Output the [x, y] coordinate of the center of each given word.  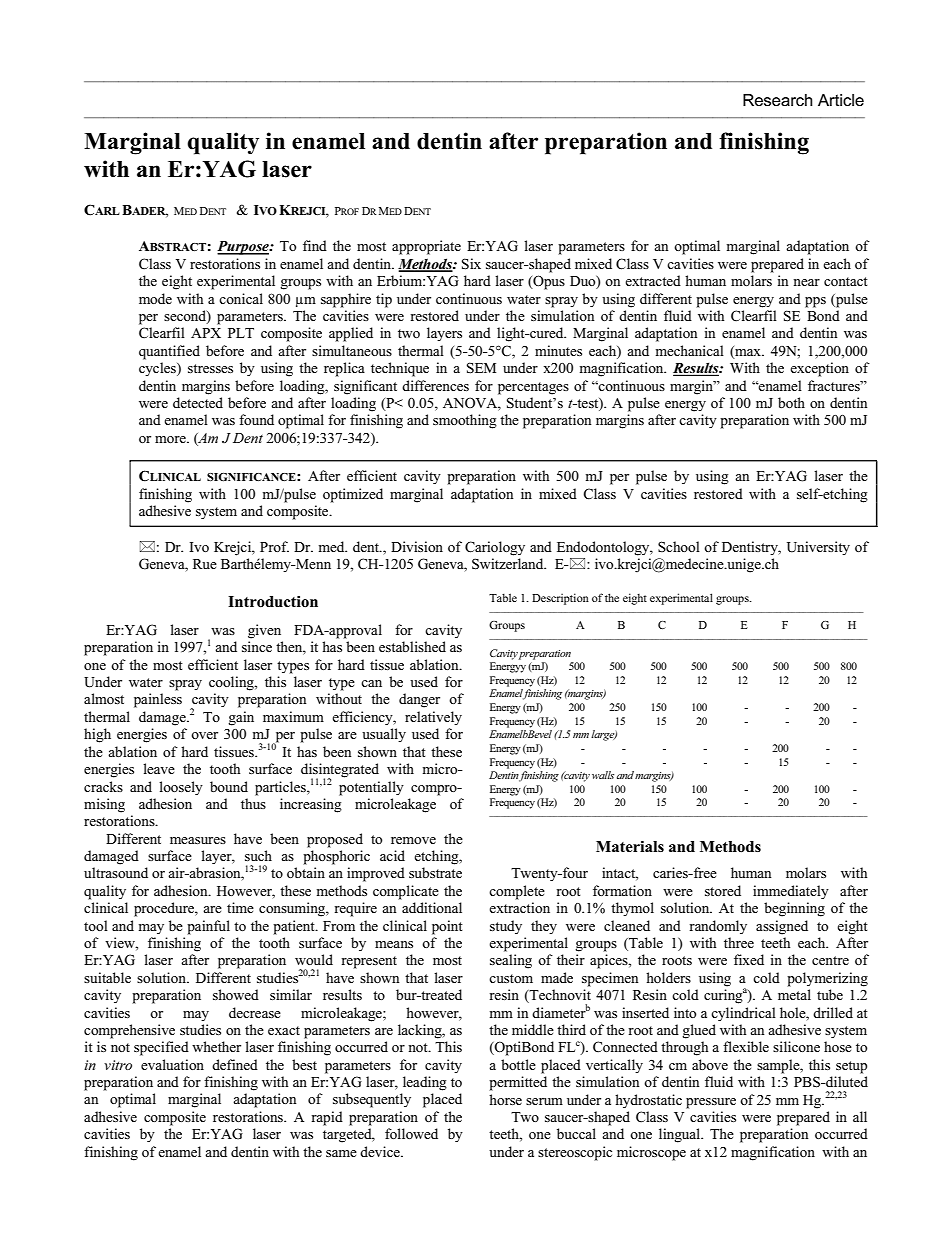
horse [505, 1099]
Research [778, 100]
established [412, 646]
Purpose [244, 248]
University [818, 548]
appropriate [426, 247]
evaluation [172, 1064]
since [257, 646]
